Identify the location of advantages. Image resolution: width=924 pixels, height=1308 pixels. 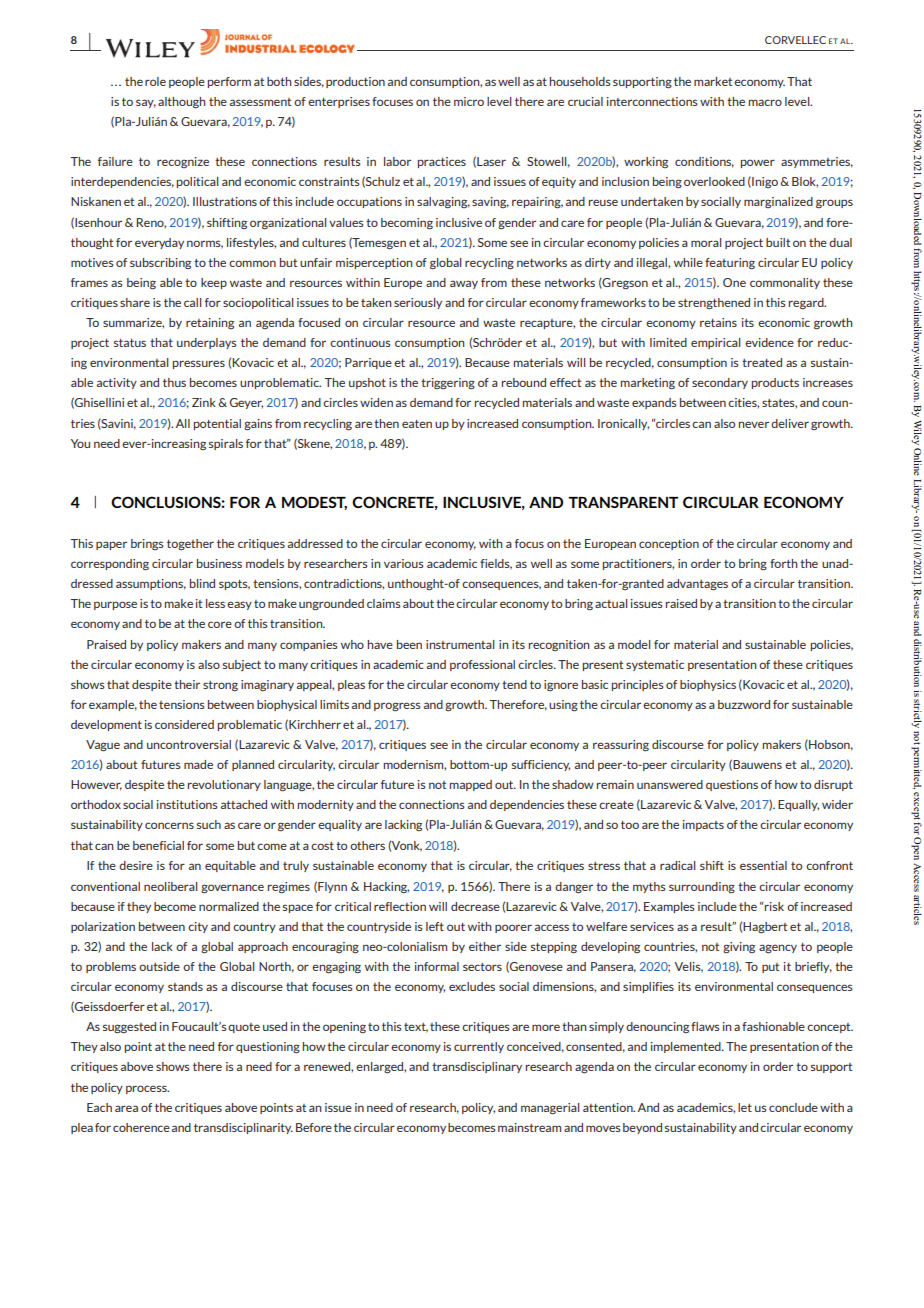
(697, 585).
